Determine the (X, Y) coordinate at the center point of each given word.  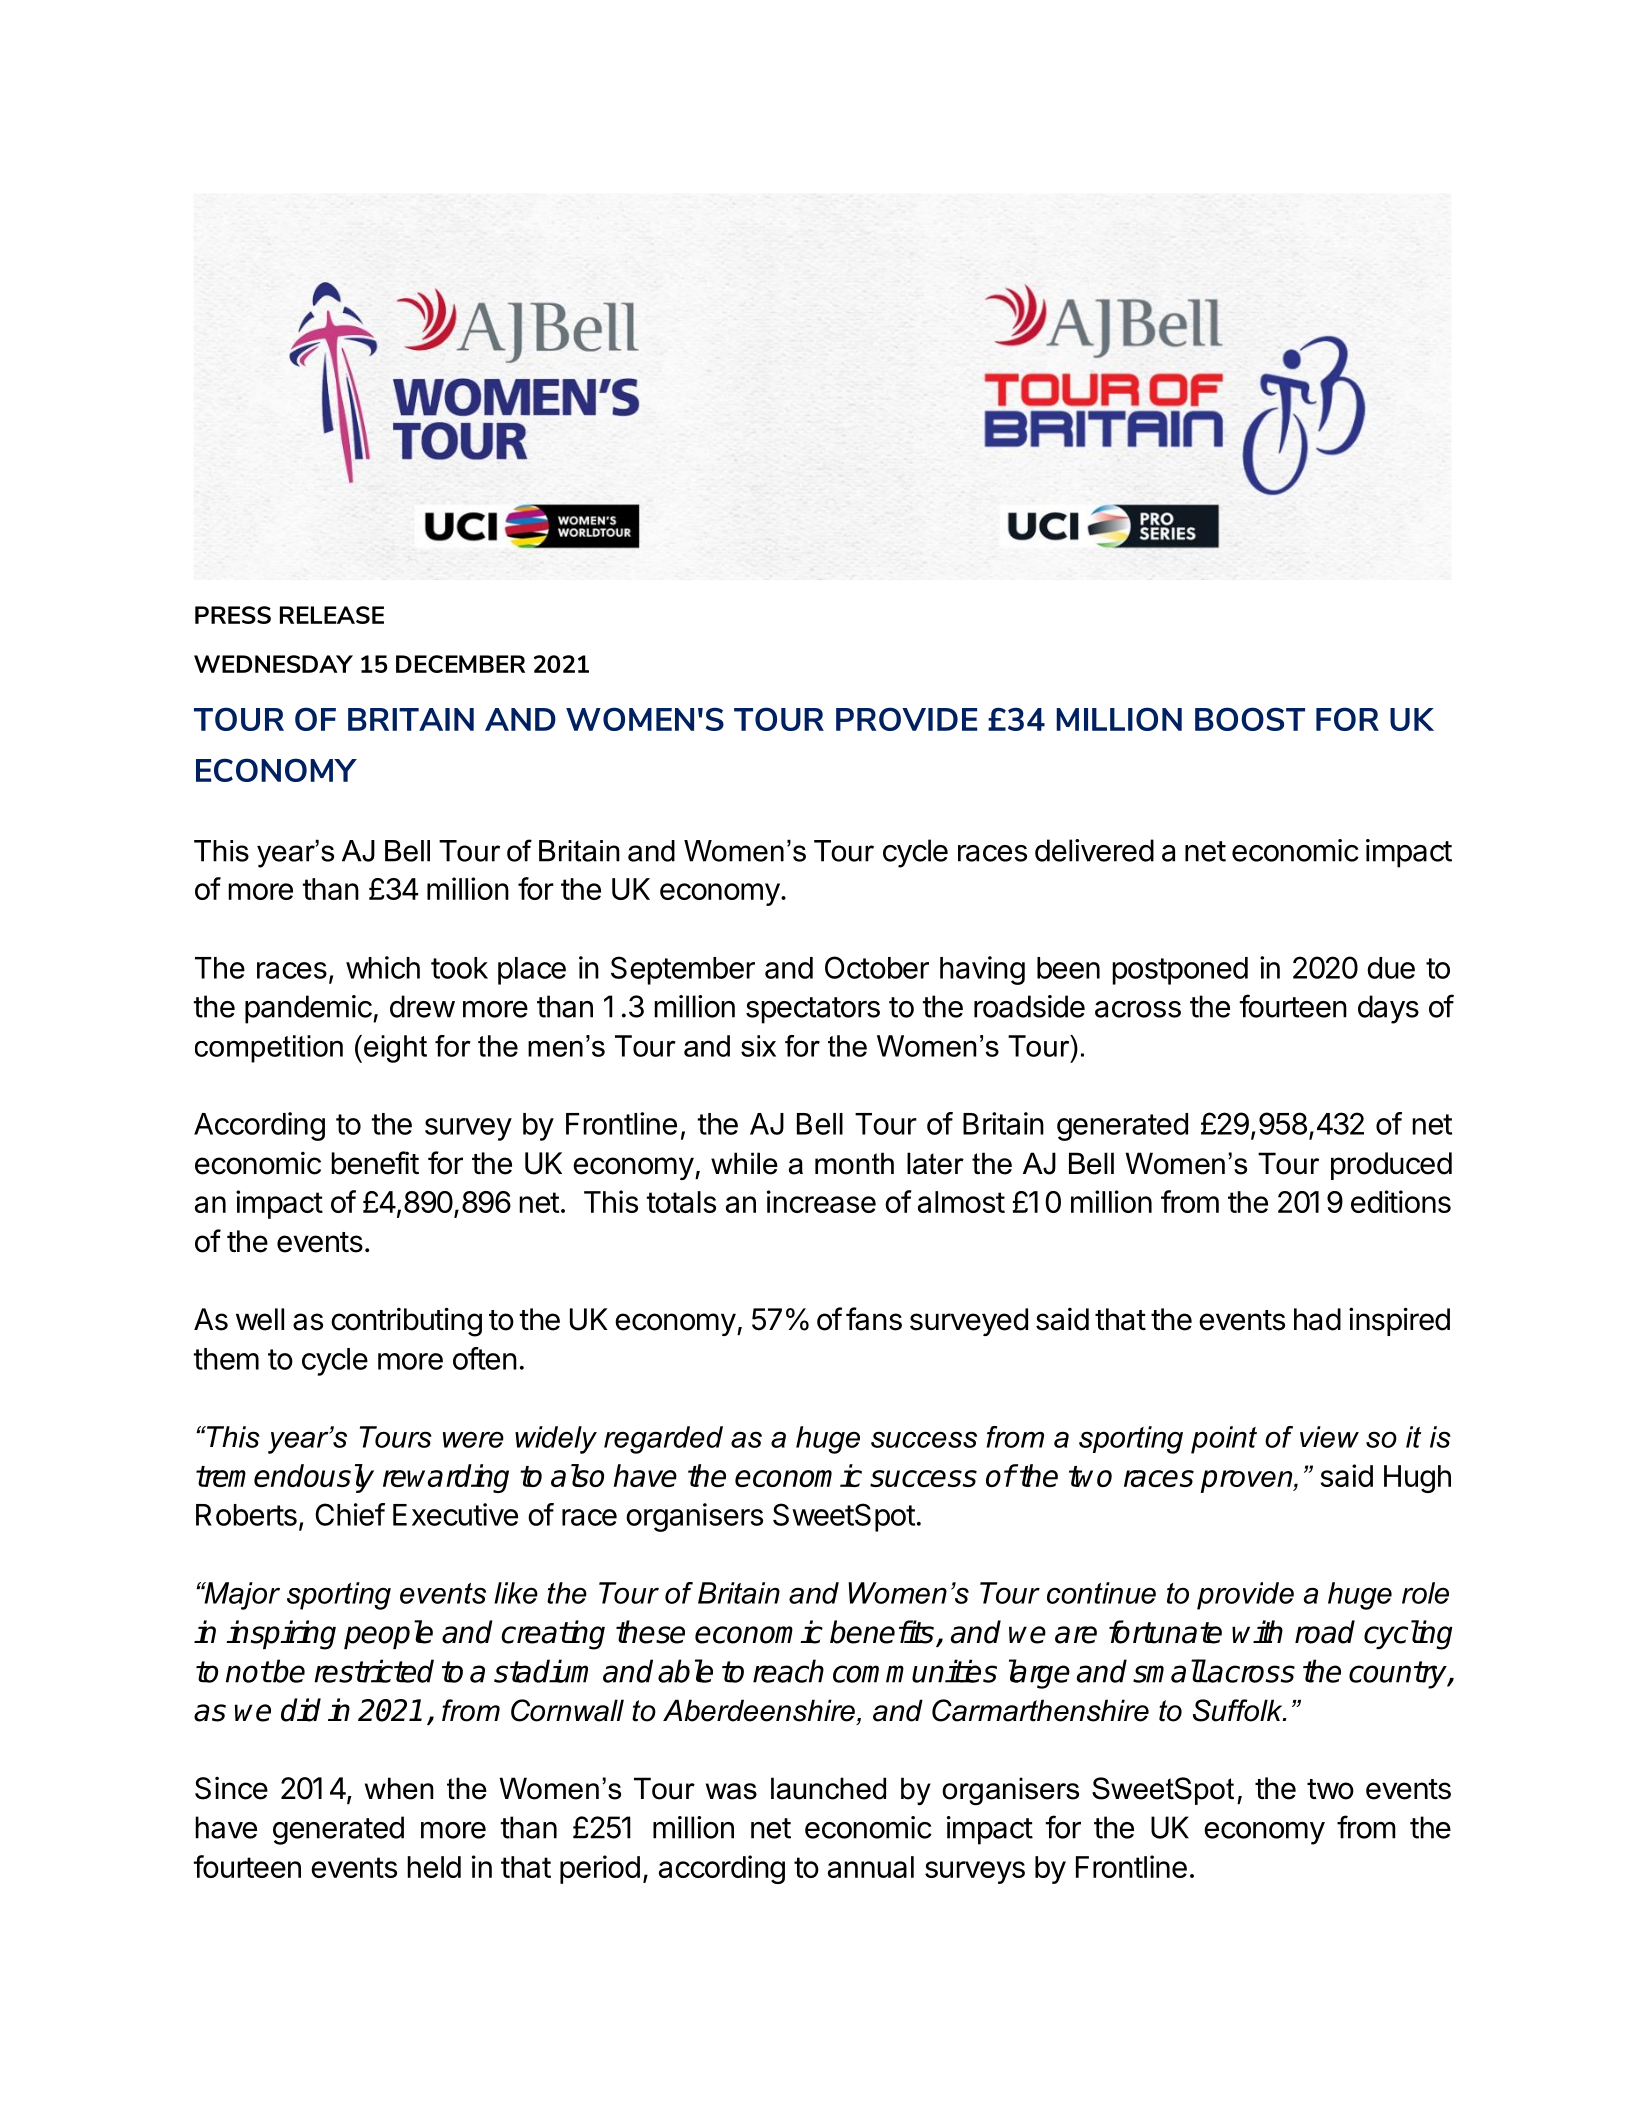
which (383, 967)
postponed (1180, 971)
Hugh (1417, 1479)
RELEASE (332, 615)
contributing (406, 1322)
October (877, 967)
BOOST (1250, 719)
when (399, 1788)
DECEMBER (460, 664)
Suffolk (1239, 1710)
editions (1401, 1201)
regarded (663, 1440)
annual (871, 1867)
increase (821, 1201)
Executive (455, 1514)
